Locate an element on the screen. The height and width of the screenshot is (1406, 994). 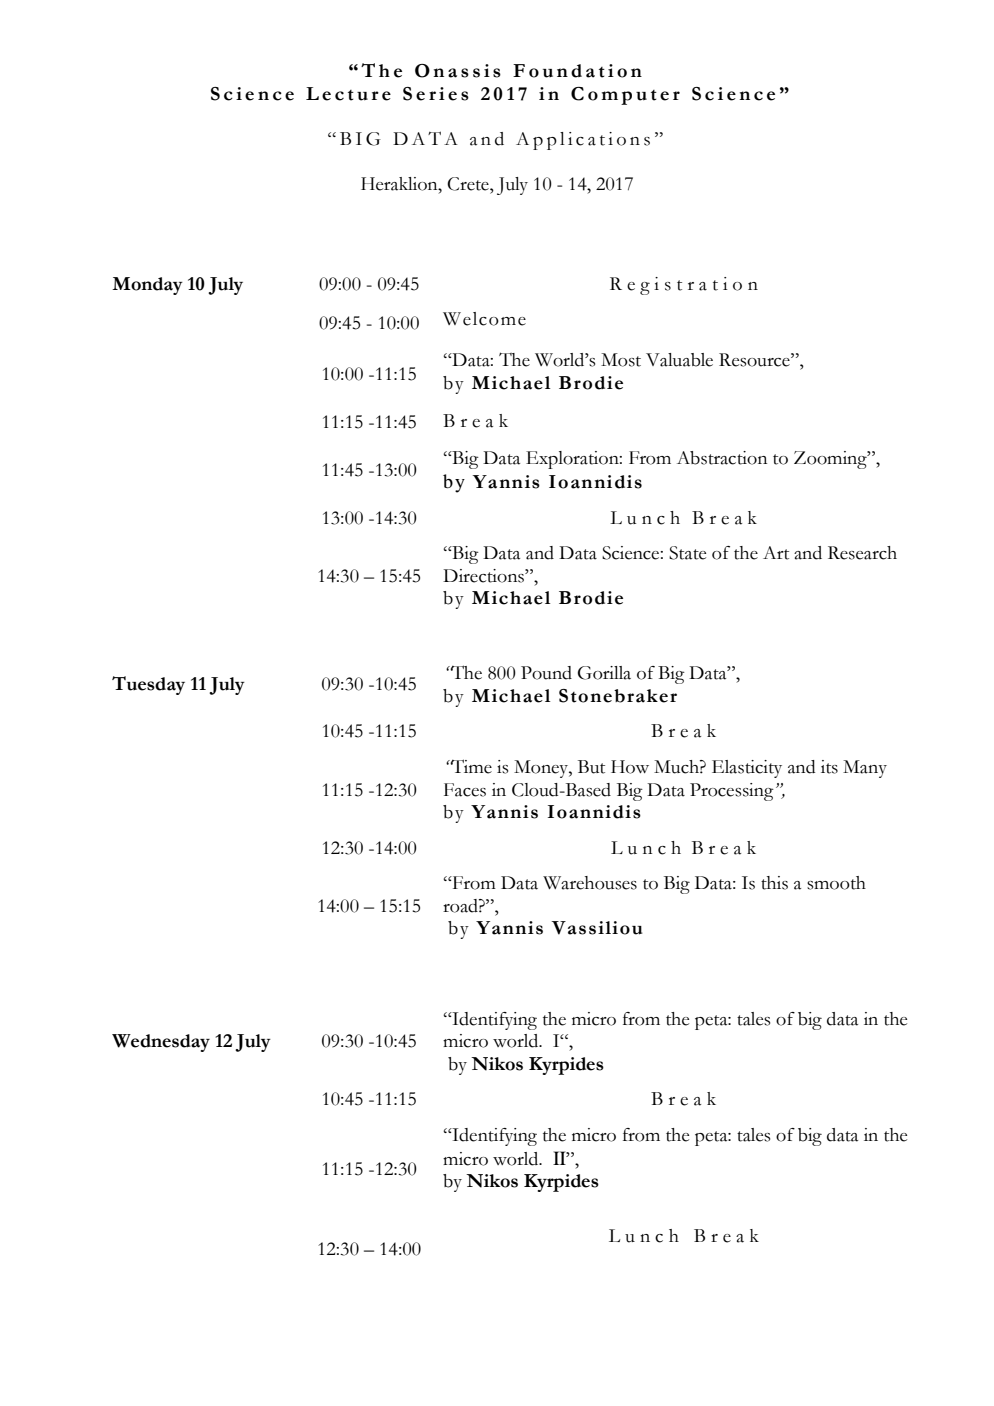
Time is located at coordinates (470, 766).
